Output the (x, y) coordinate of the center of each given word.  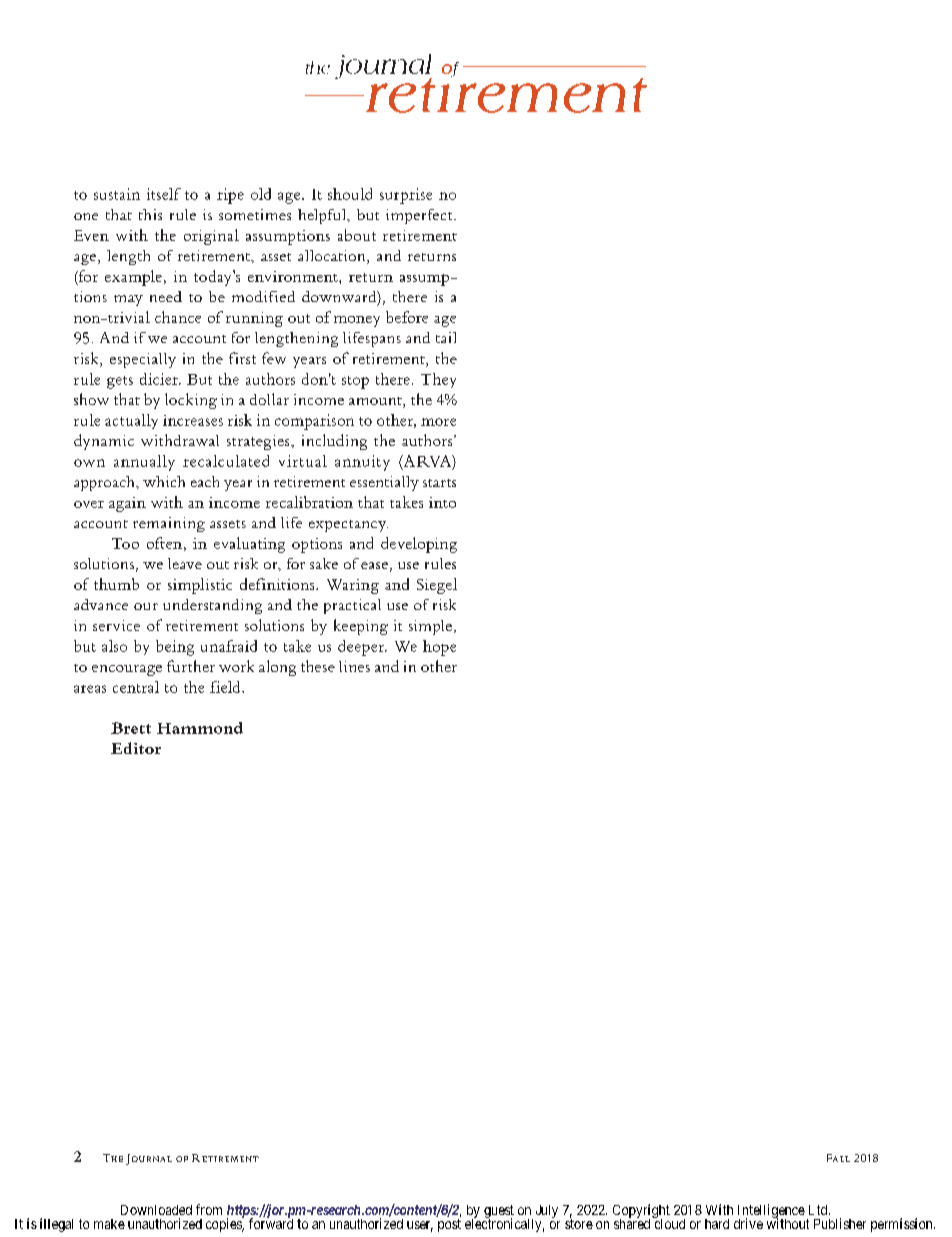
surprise (406, 196)
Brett (131, 728)
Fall (838, 1158)
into (442, 502)
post (449, 1225)
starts (439, 483)
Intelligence (771, 1212)
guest (499, 1212)
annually (144, 463)
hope (439, 648)
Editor (136, 748)
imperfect (420, 216)
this (150, 214)
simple (430, 627)
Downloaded (156, 1210)
